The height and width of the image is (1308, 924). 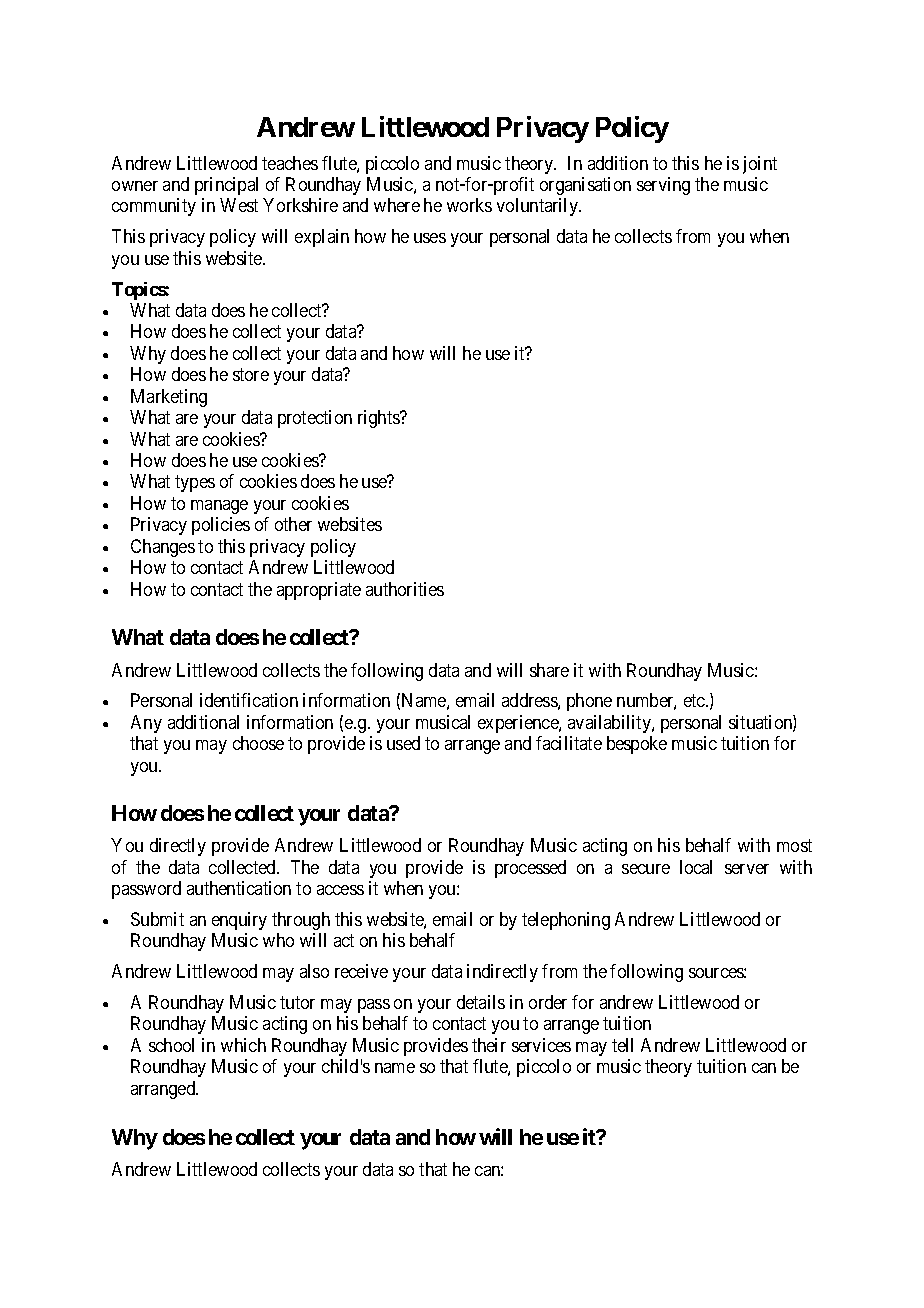 I want to click on which, so click(x=243, y=1045).
